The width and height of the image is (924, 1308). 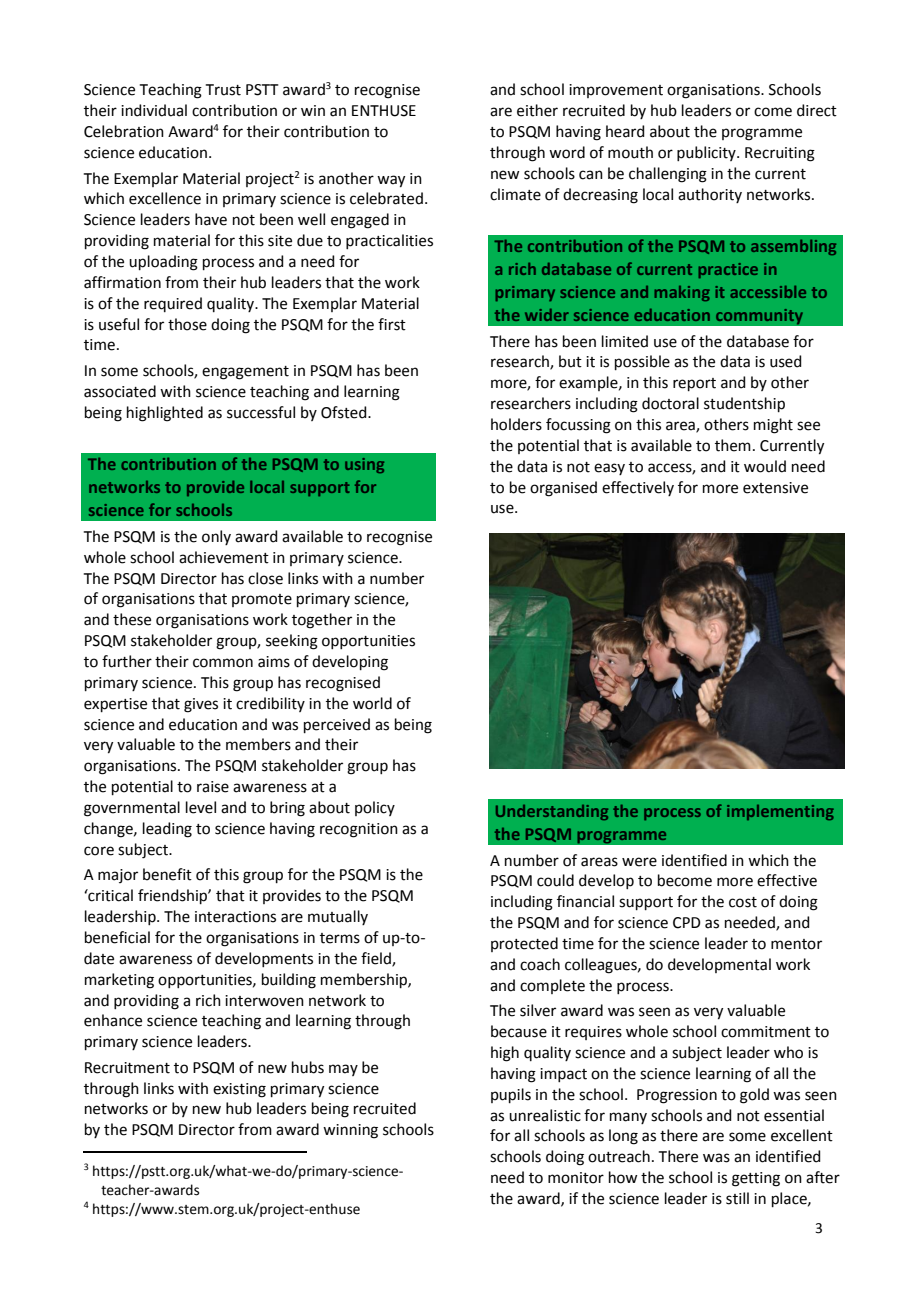 What do you see at coordinates (775, 488) in the image?
I see `extensive` at bounding box center [775, 488].
